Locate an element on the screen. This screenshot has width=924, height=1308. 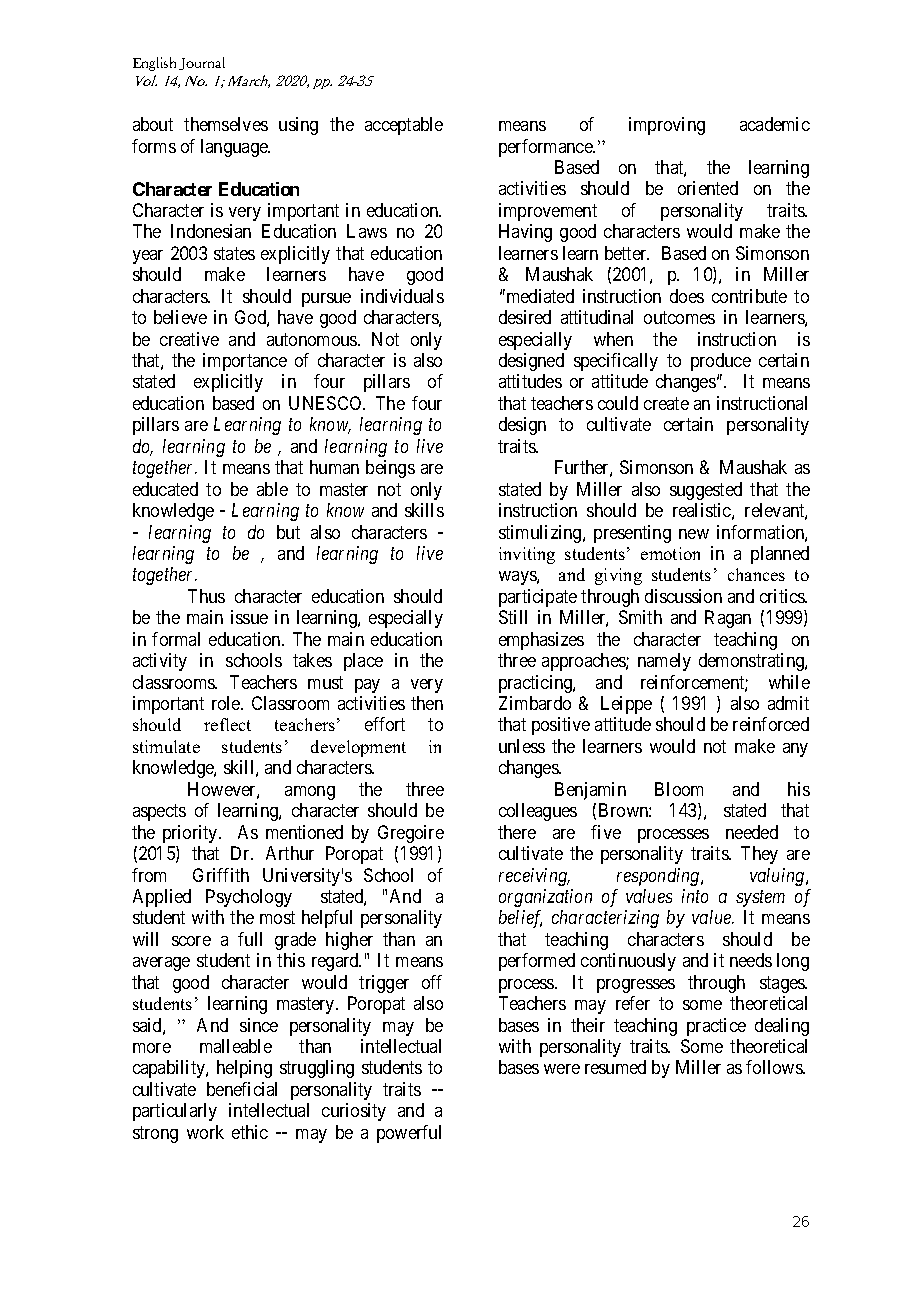
follows is located at coordinates (775, 1067).
